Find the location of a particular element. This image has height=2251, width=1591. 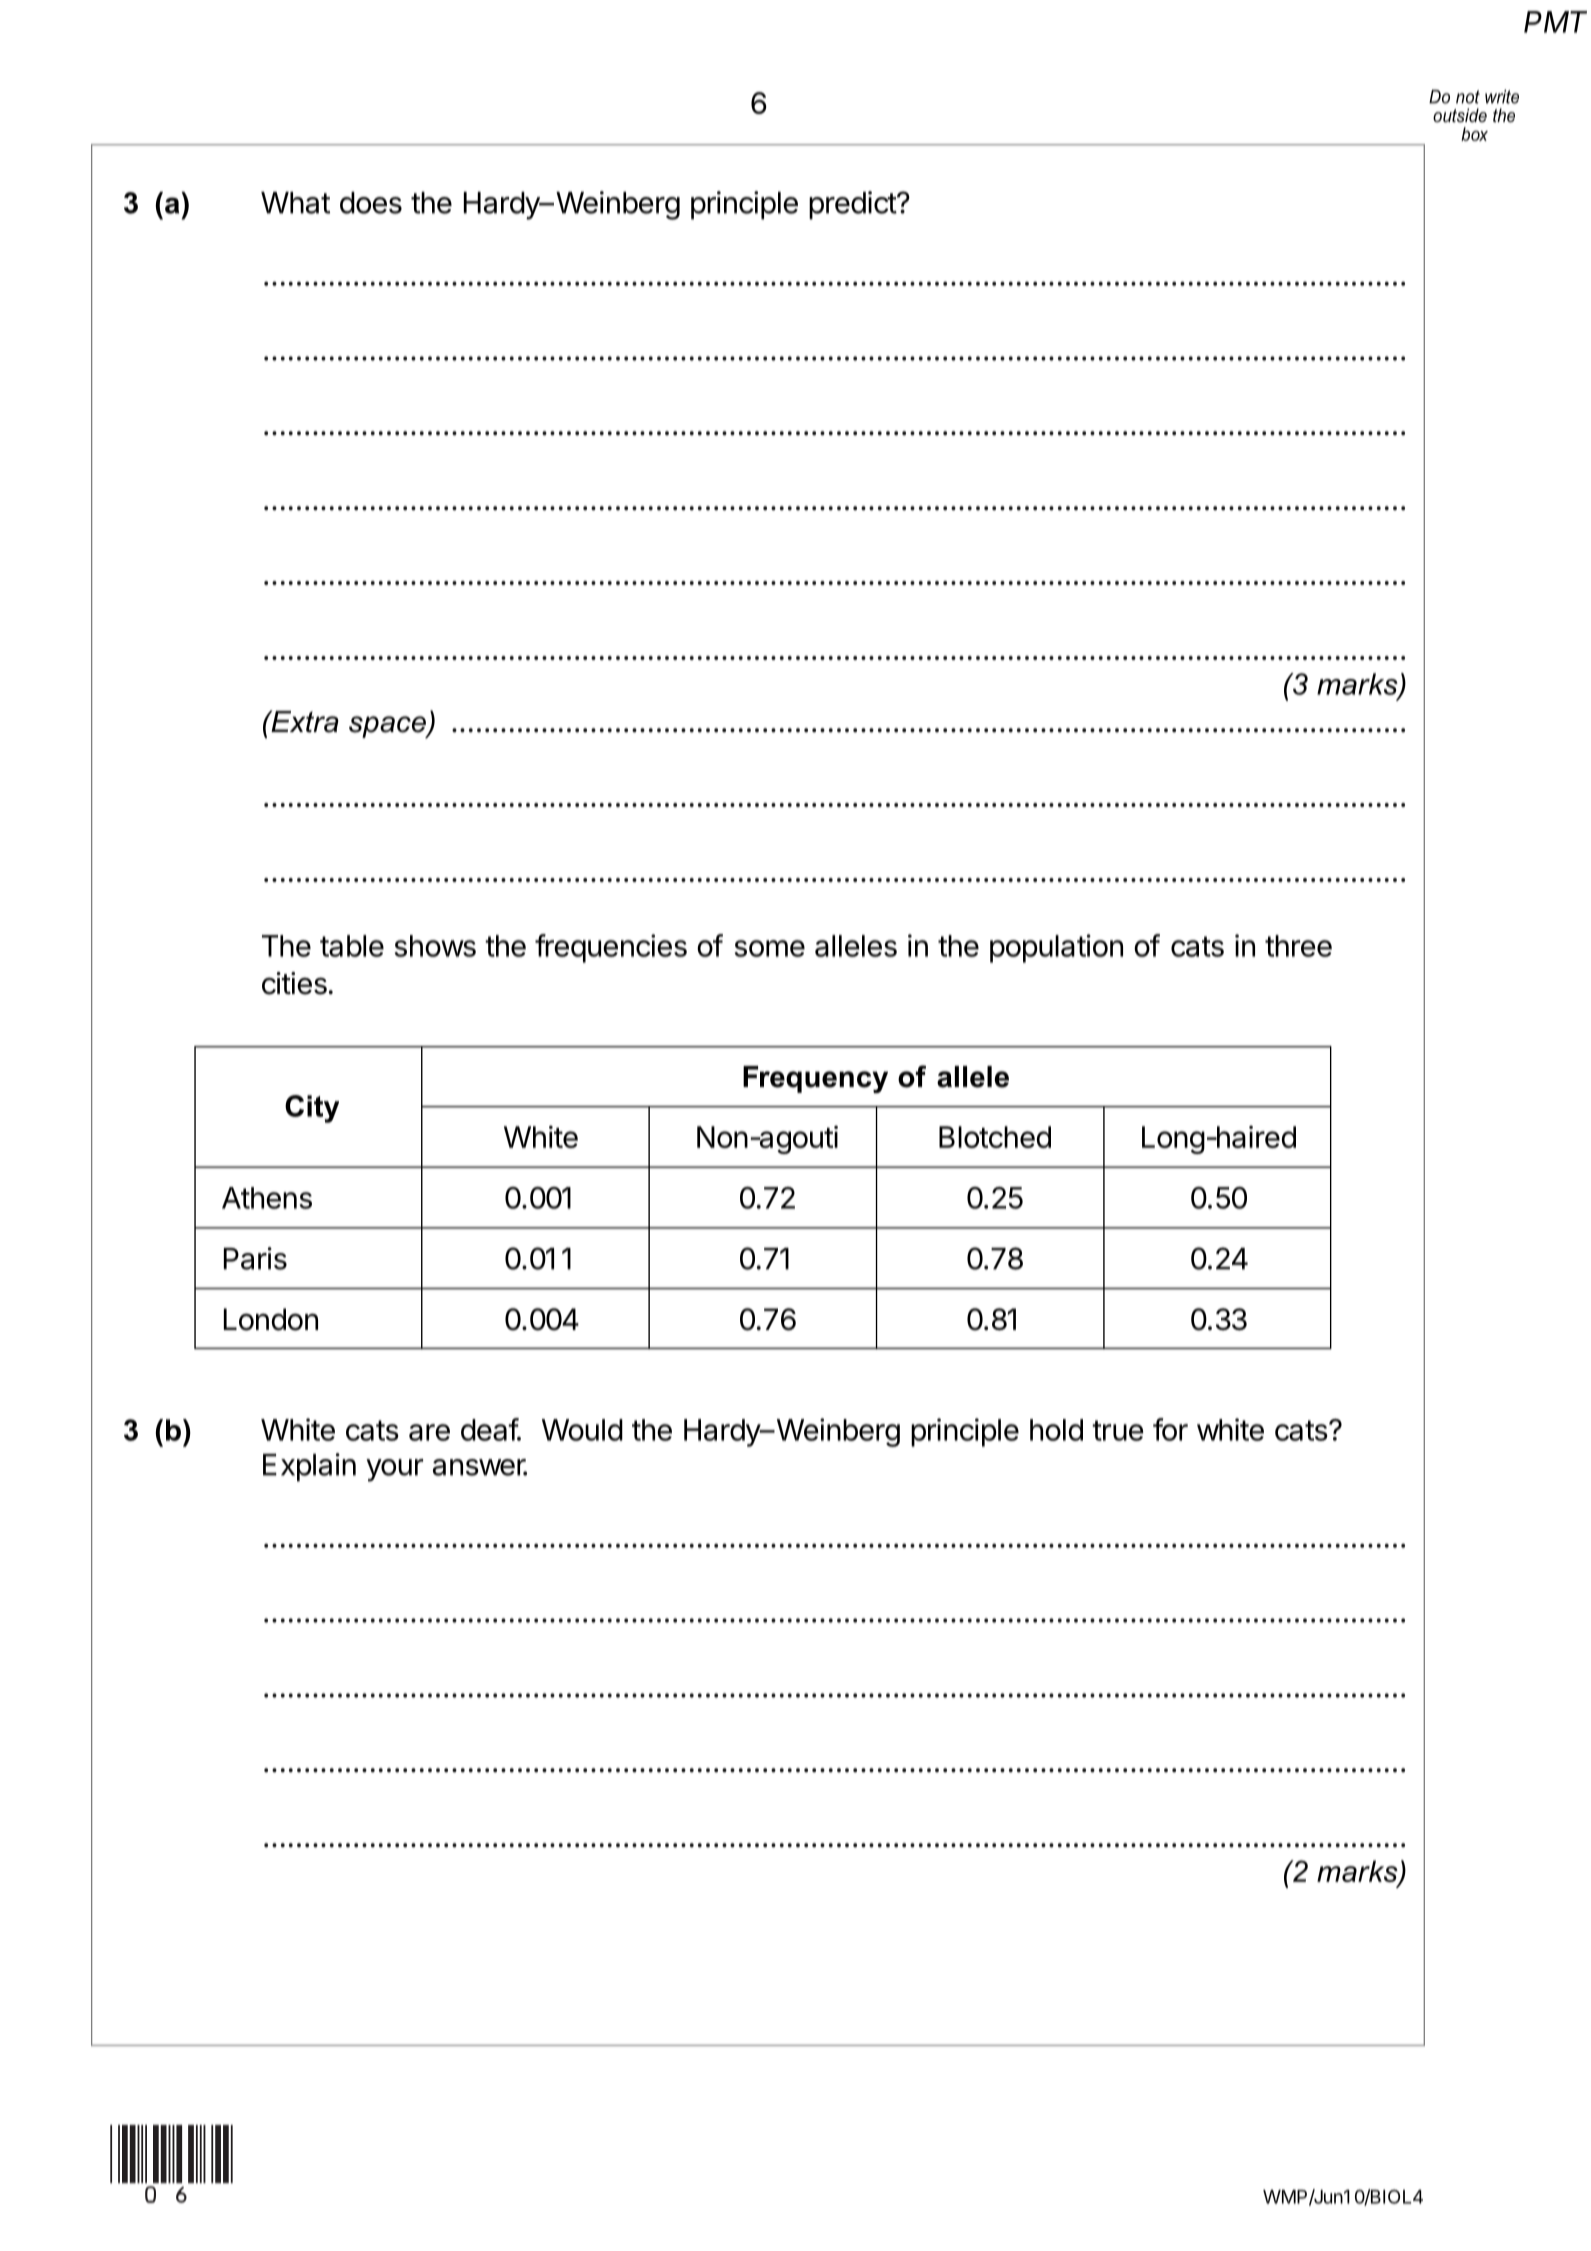

predict is located at coordinates (853, 205).
